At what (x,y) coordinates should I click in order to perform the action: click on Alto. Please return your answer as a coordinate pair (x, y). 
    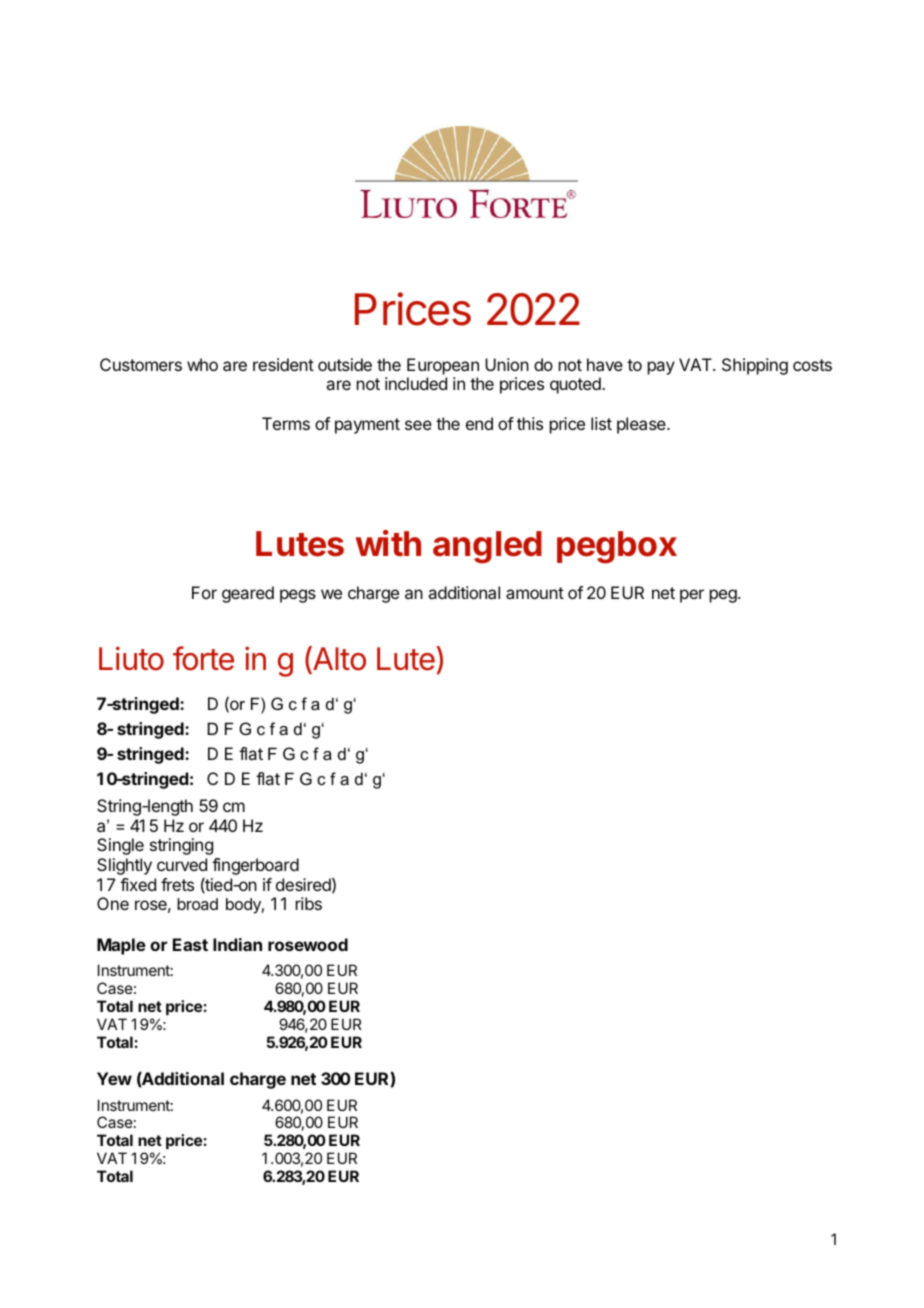
    Looking at the image, I should click on (338, 659).
